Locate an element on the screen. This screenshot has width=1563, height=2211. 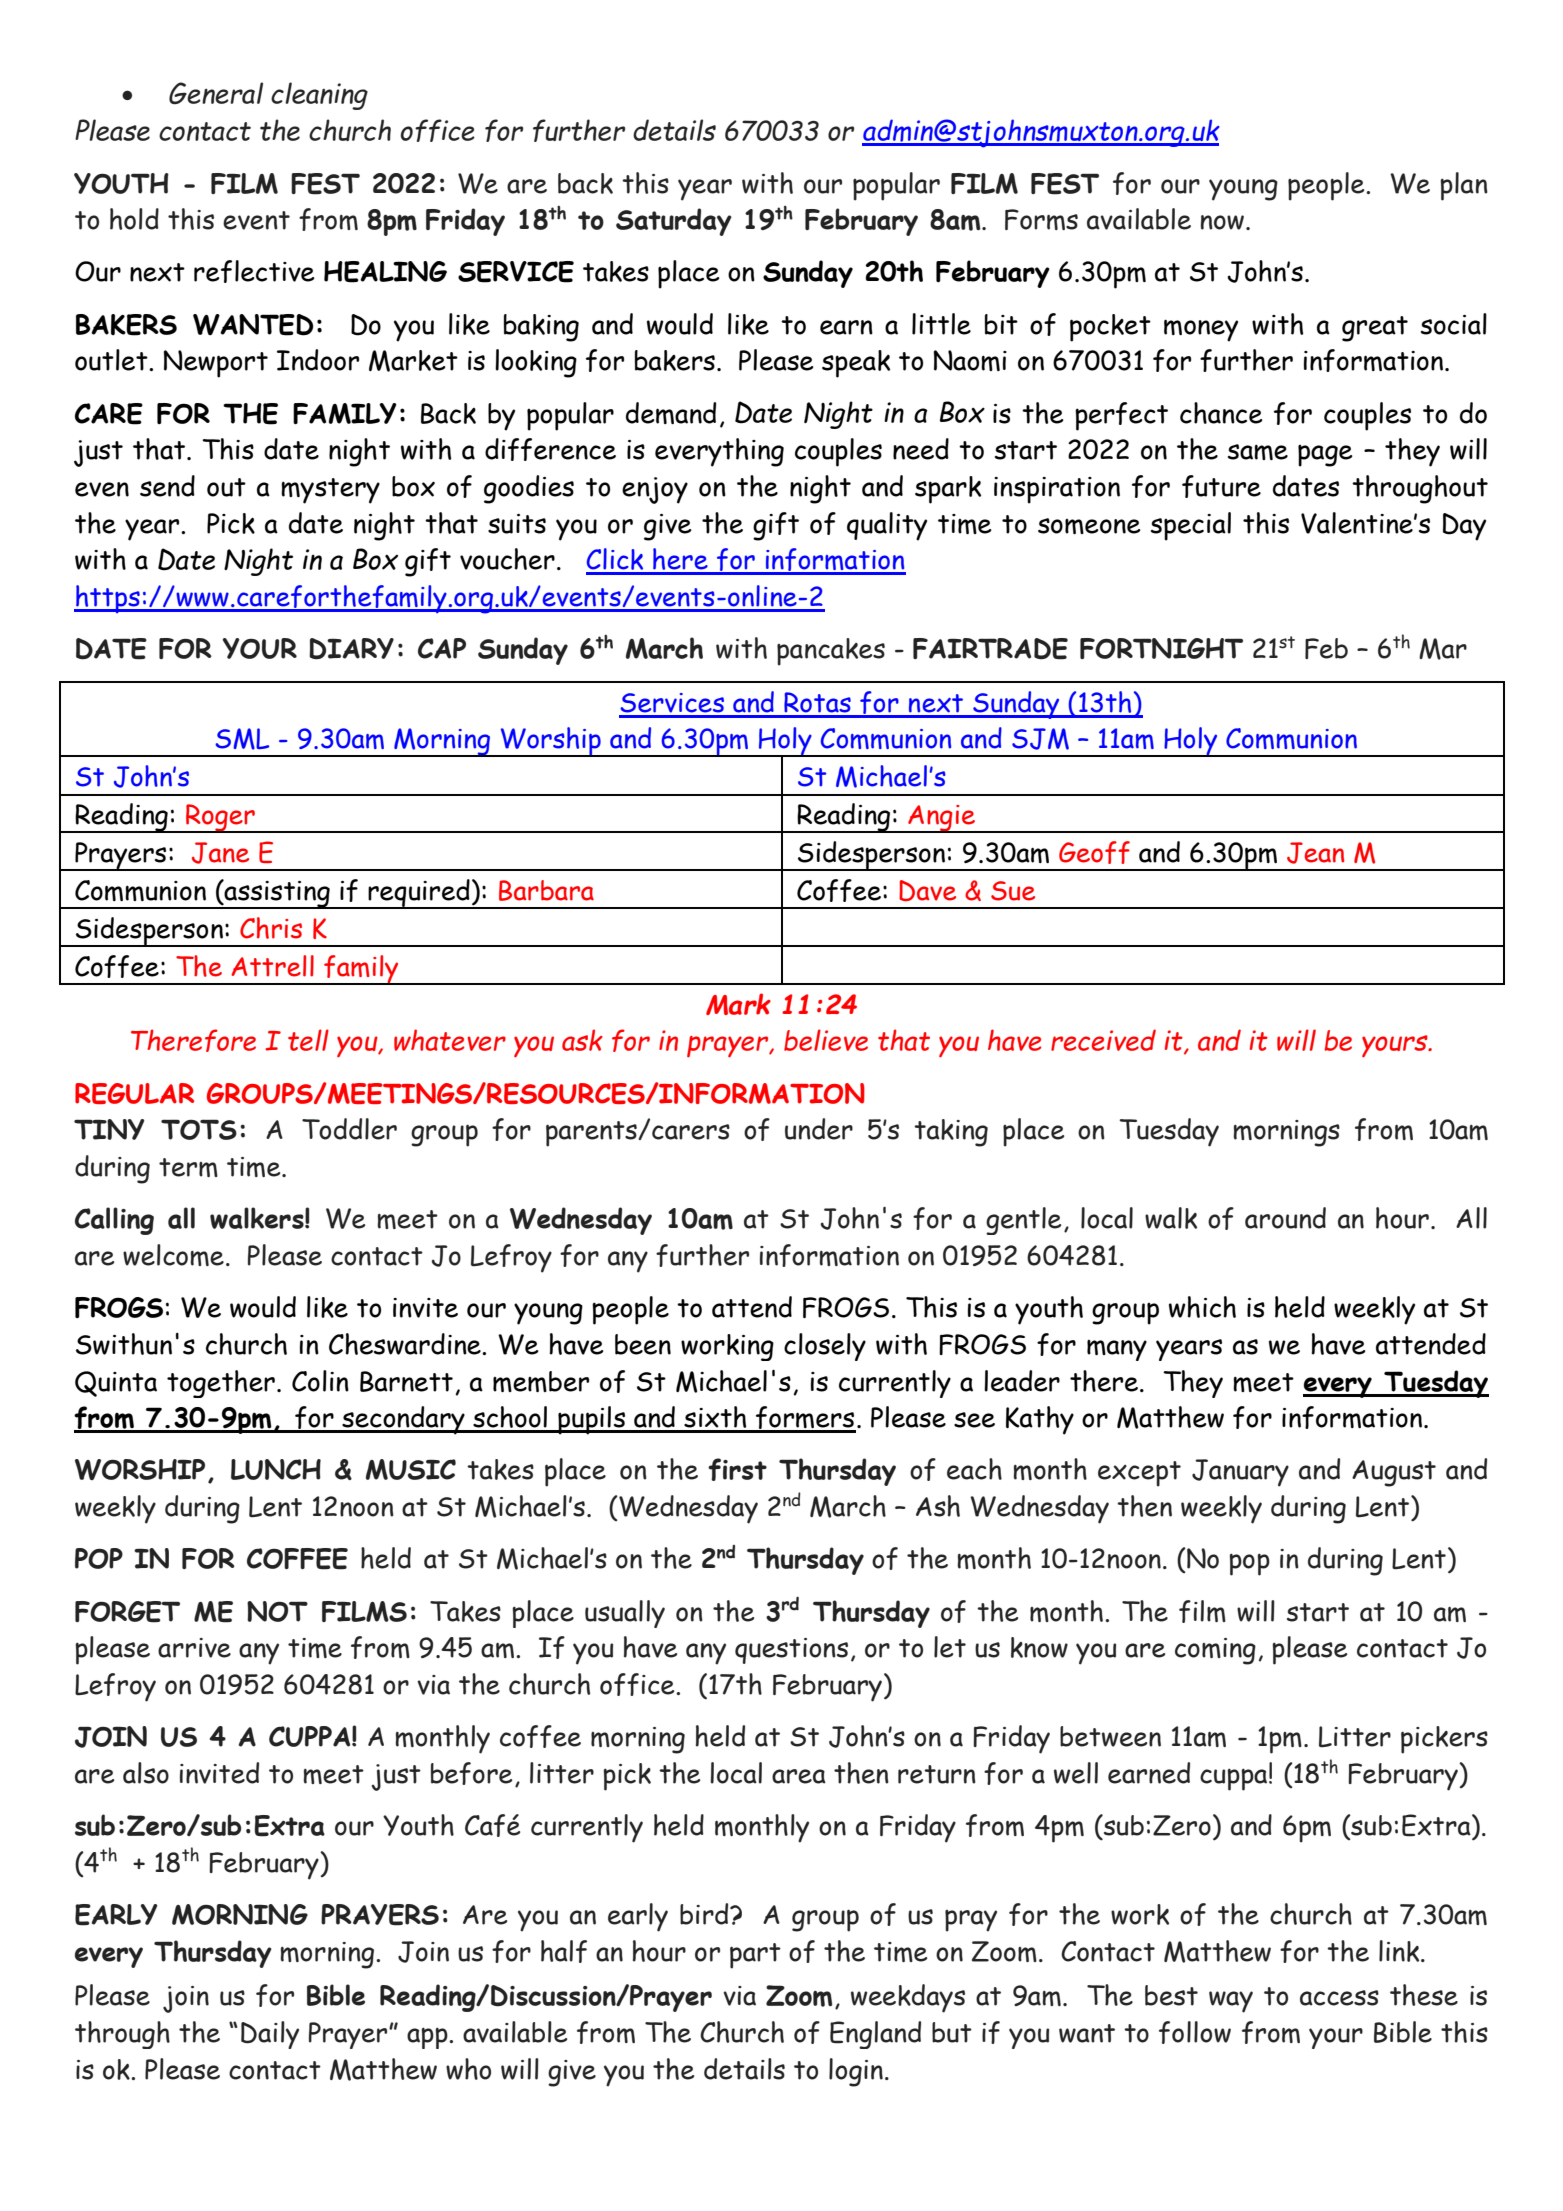
cleaning is located at coordinates (319, 96).
